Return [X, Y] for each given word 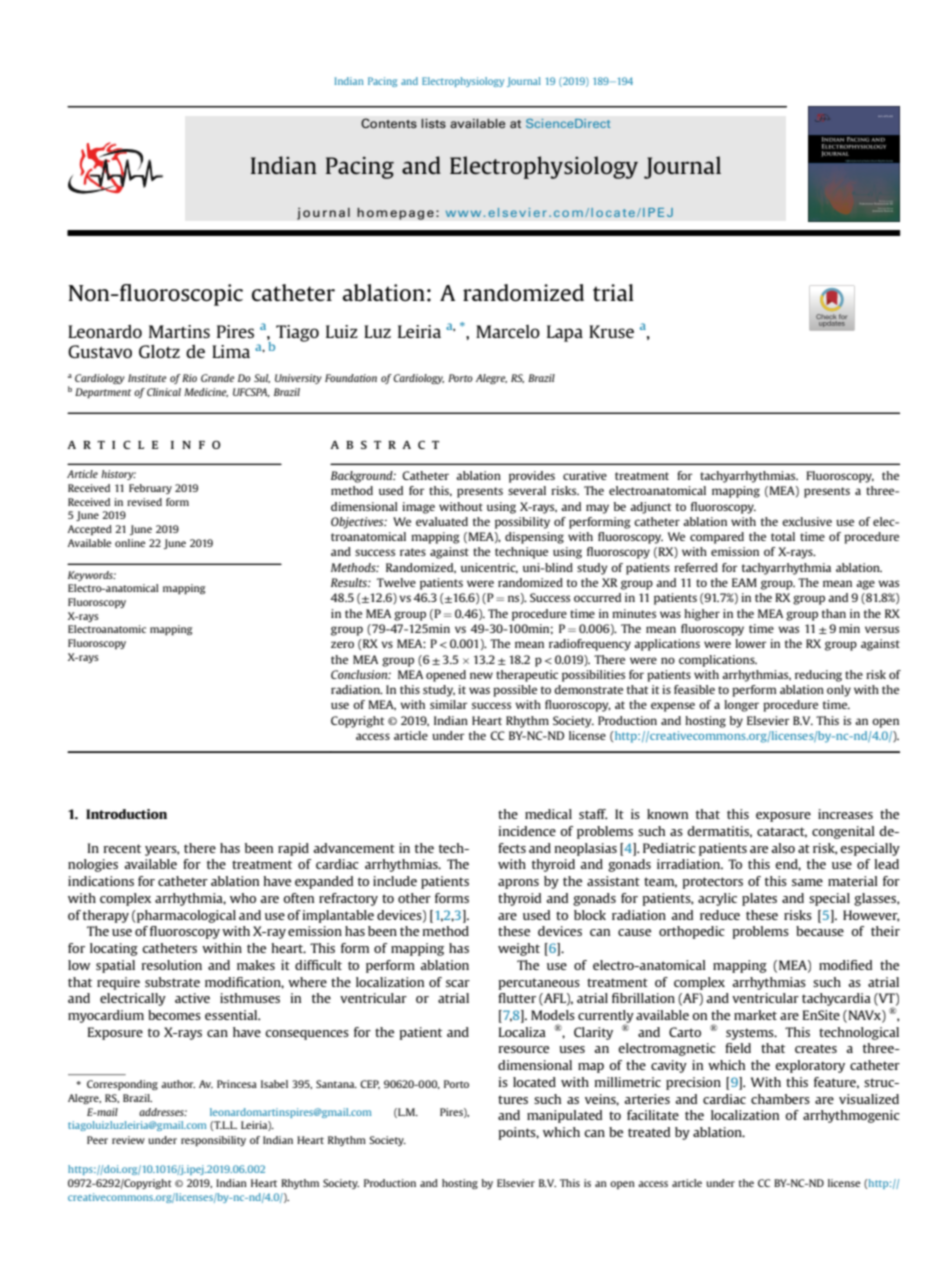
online [130, 543]
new [481, 675]
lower [750, 643]
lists [433, 123]
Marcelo [508, 331]
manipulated [564, 1116]
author [178, 1084]
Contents [389, 123]
